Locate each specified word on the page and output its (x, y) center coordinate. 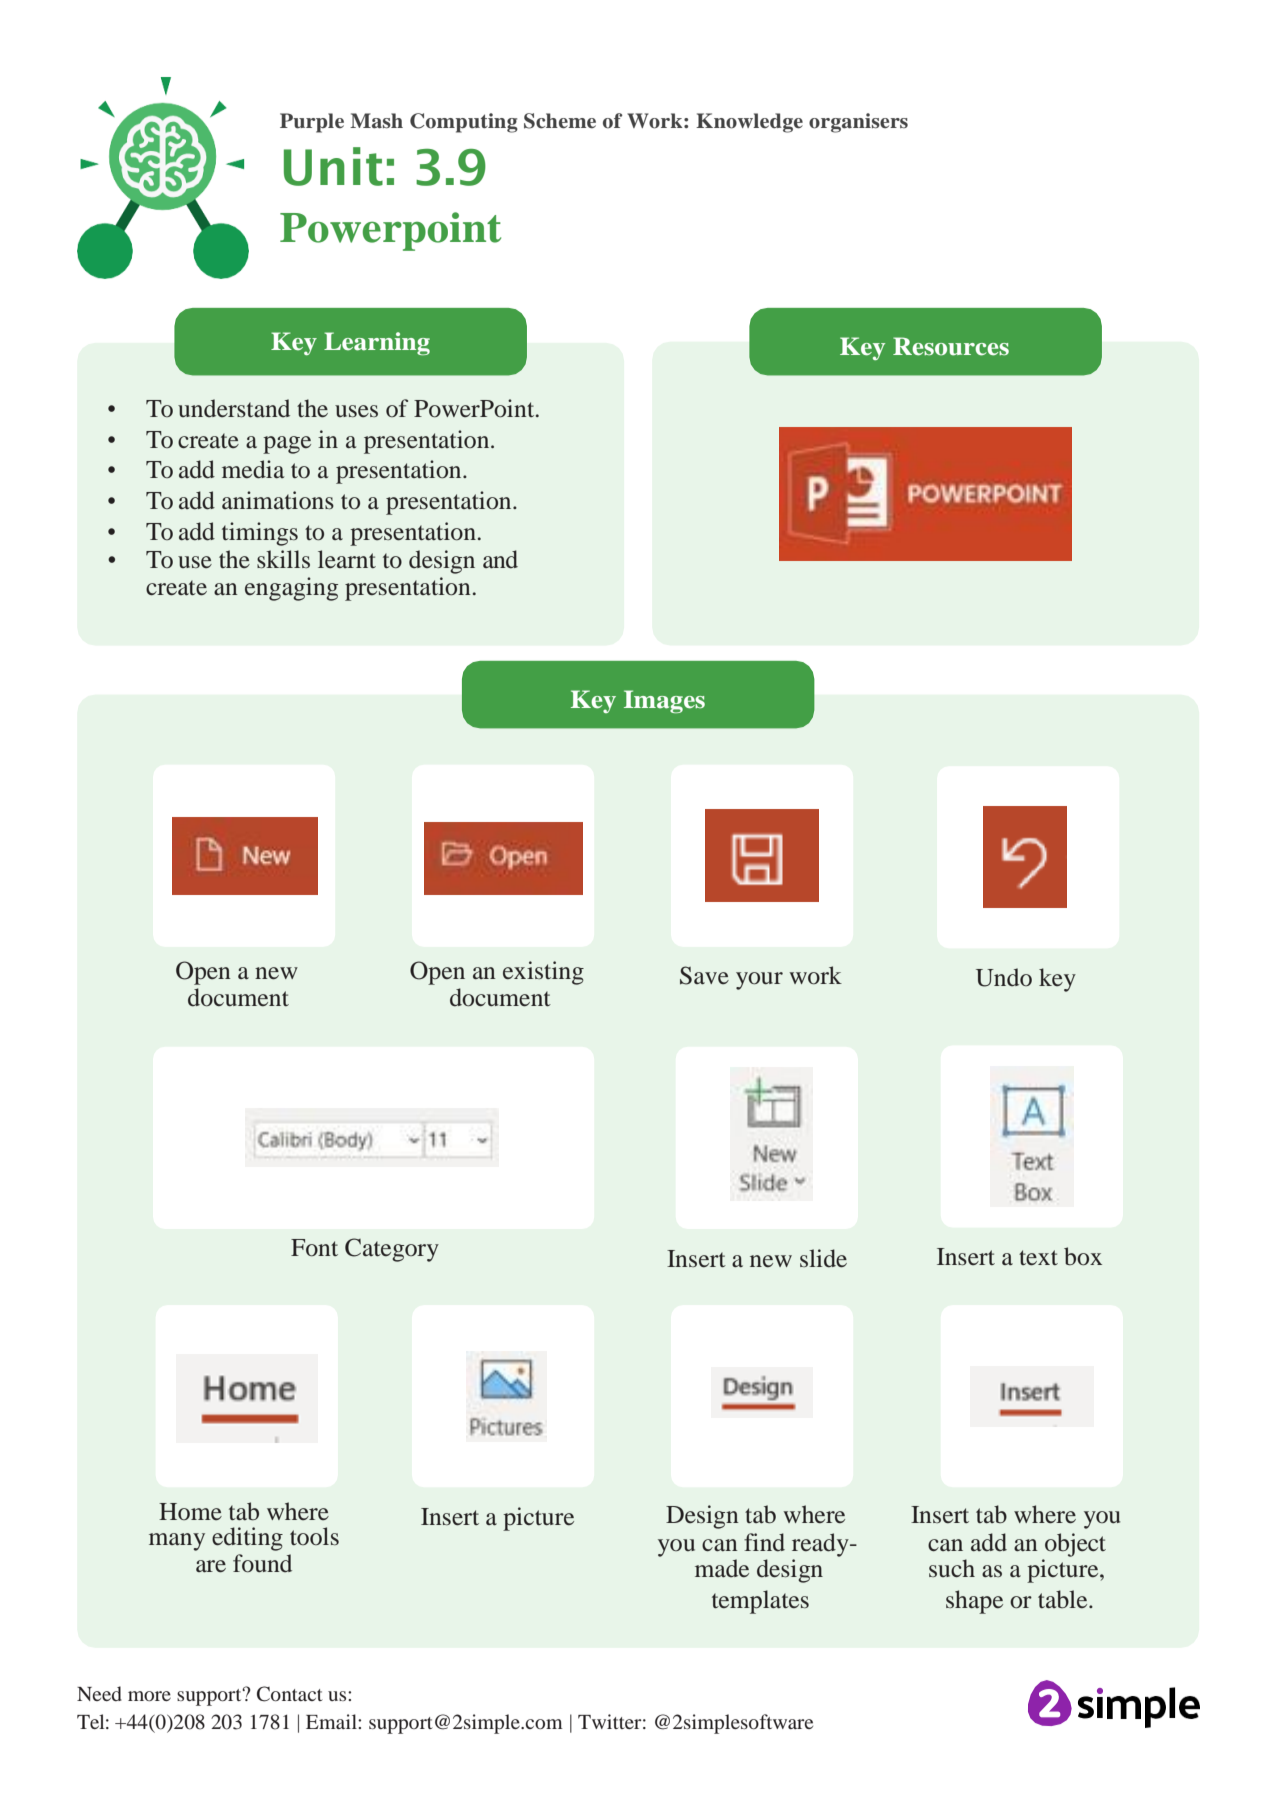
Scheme (560, 121)
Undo (1004, 977)
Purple (312, 123)
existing (543, 973)
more (149, 1696)
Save (704, 975)
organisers (858, 123)
